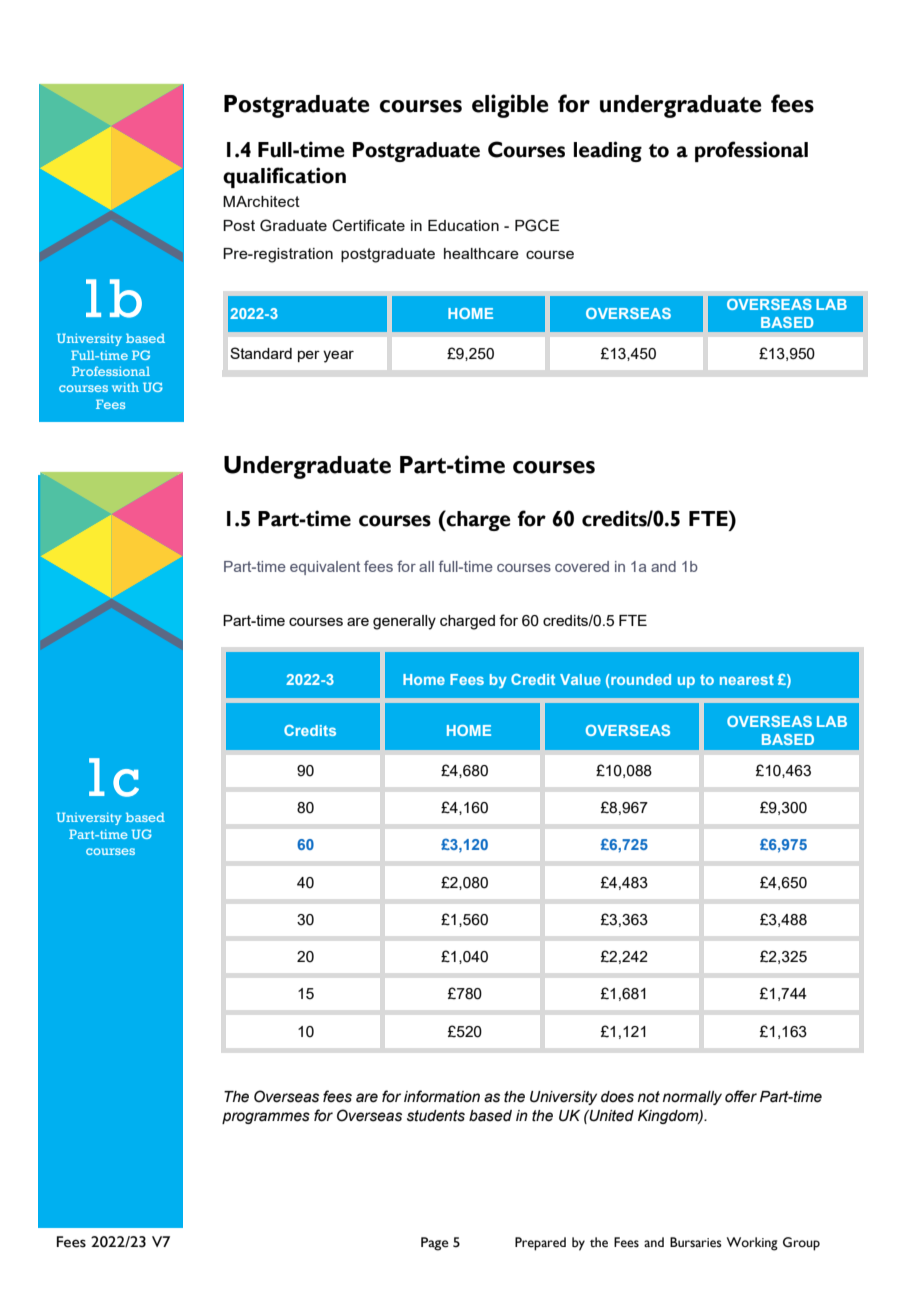 The image size is (924, 1307). Describe the element at coordinates (747, 679) in the image. I see `nearest` at that location.
